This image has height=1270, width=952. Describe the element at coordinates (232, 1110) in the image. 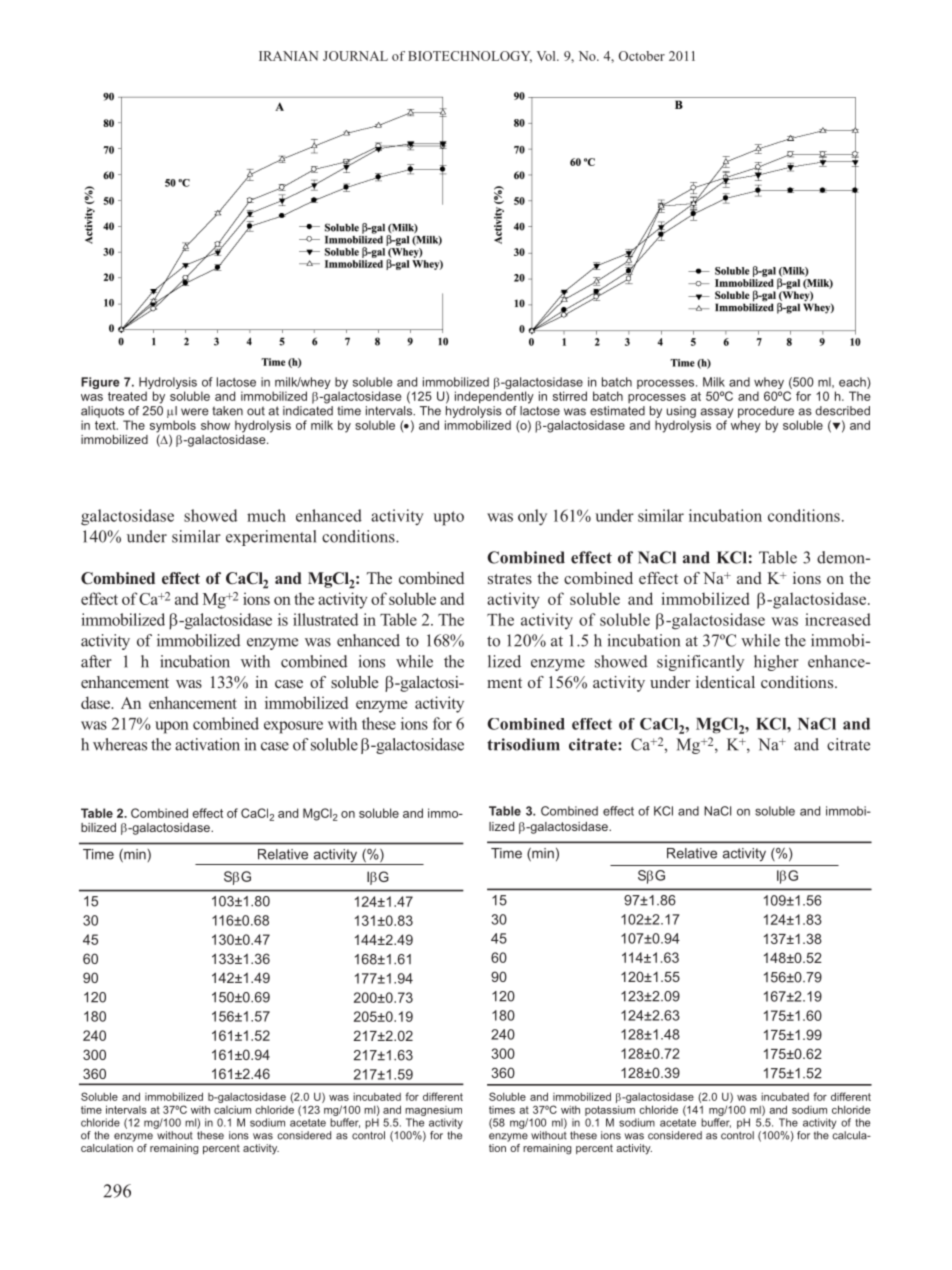

I see `calcium` at that location.
